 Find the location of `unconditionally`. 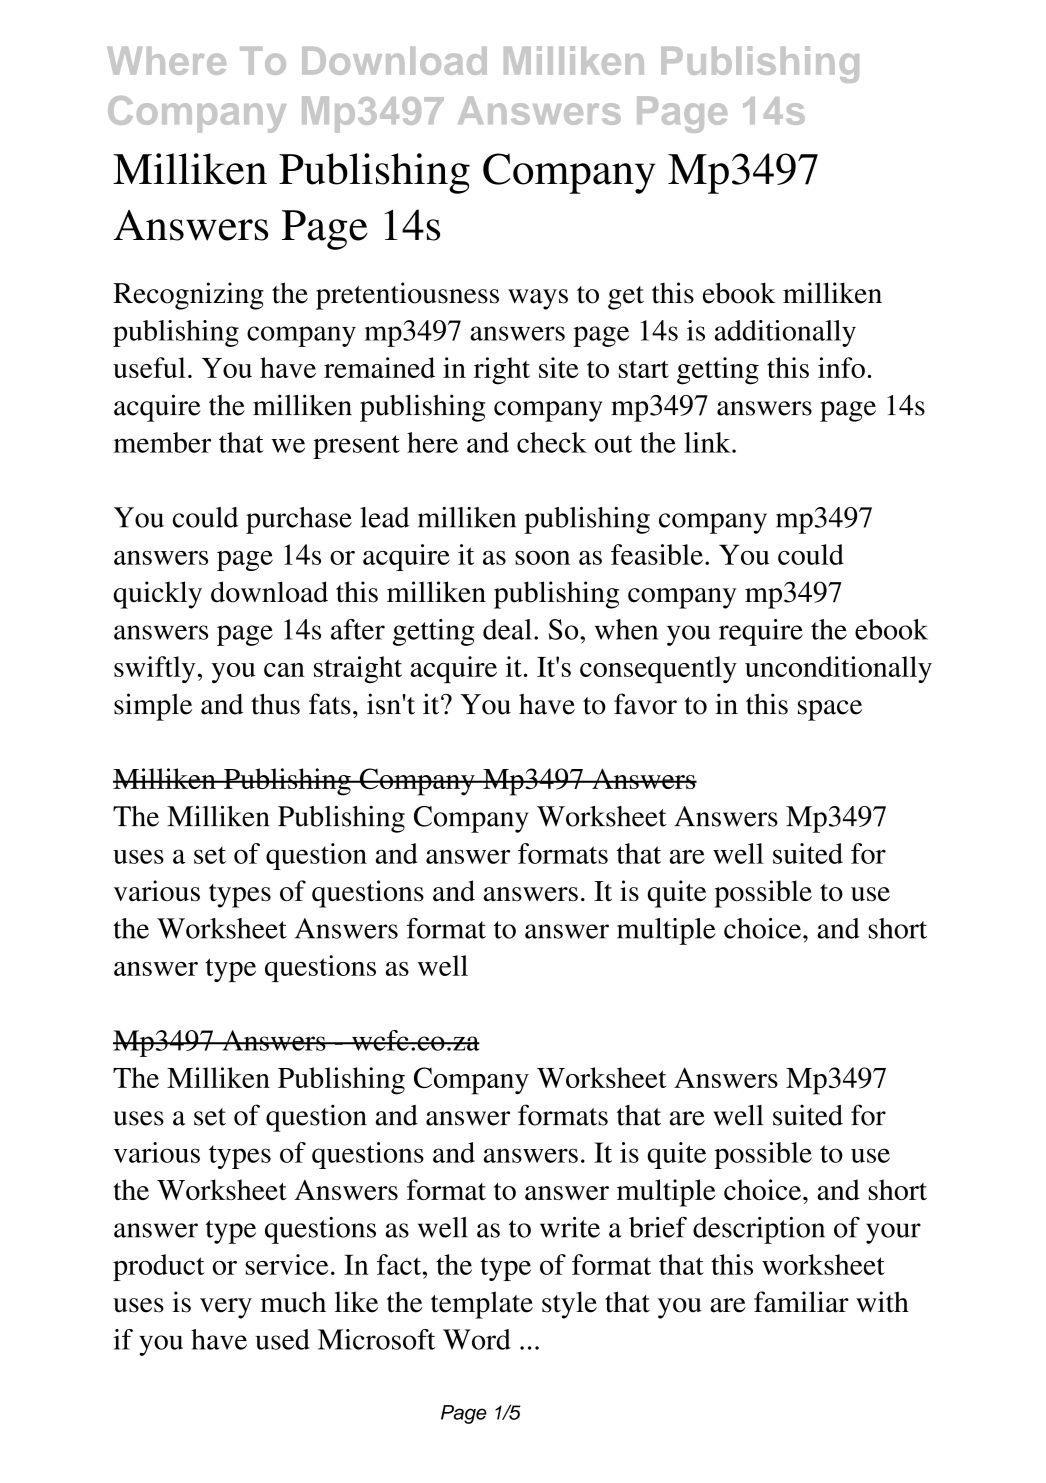

unconditionally is located at coordinates (838, 669).
